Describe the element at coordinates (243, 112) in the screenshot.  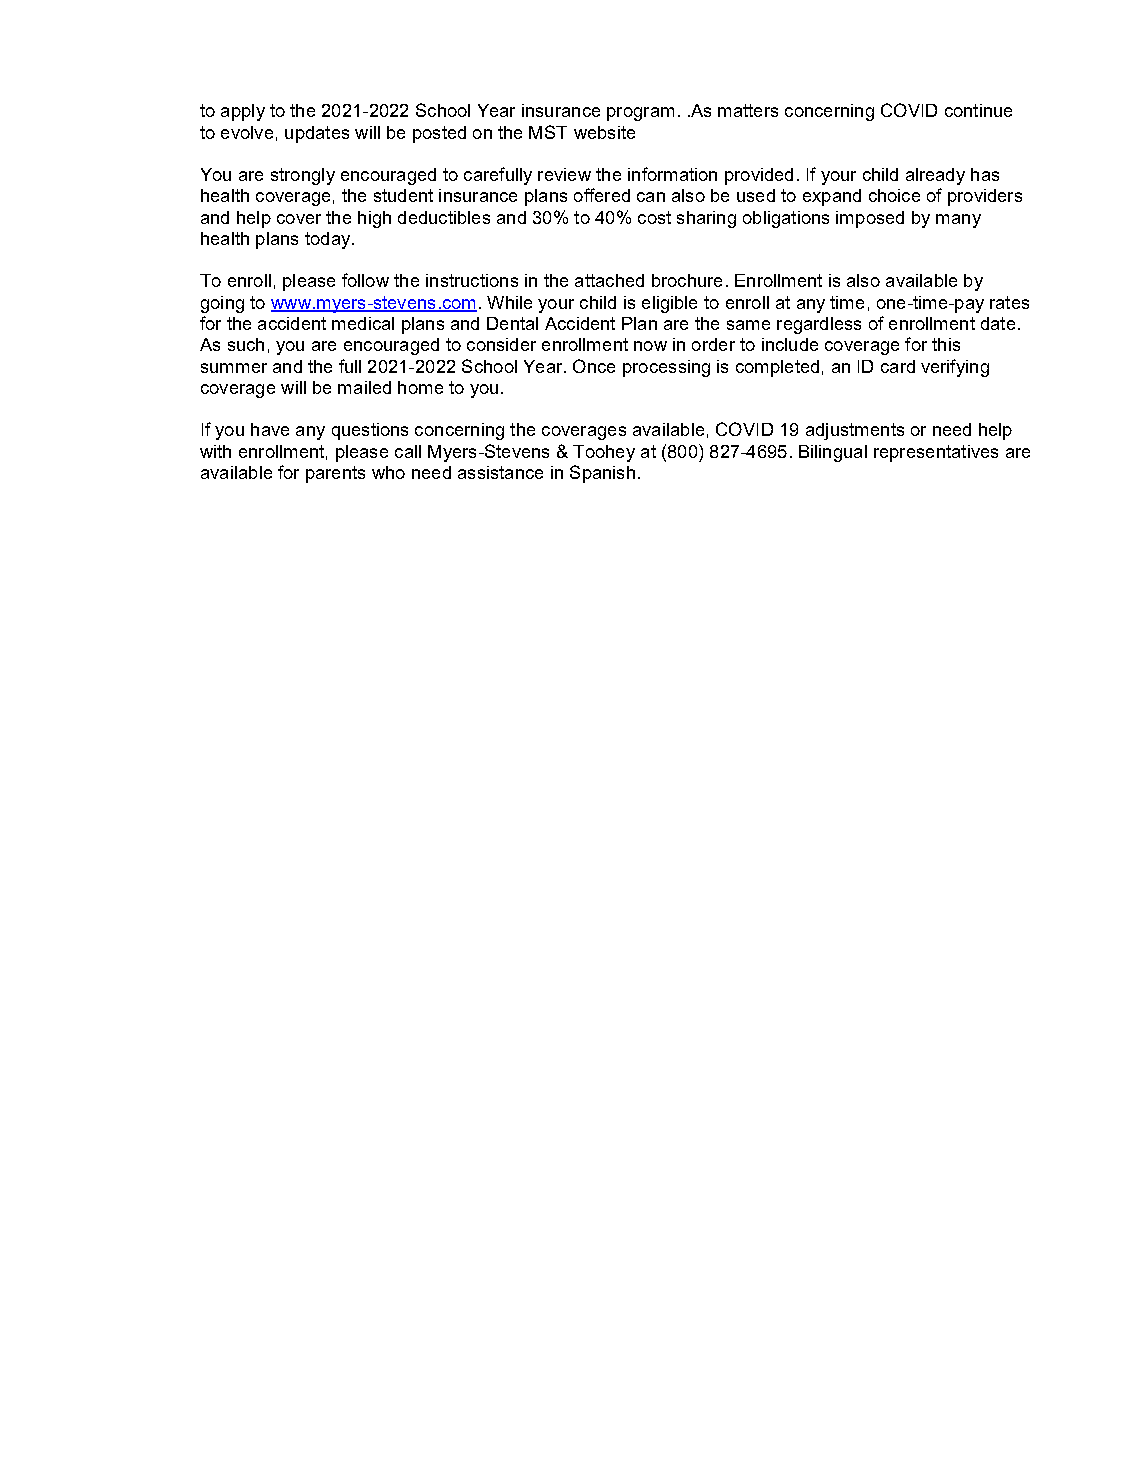
I see `apply` at that location.
